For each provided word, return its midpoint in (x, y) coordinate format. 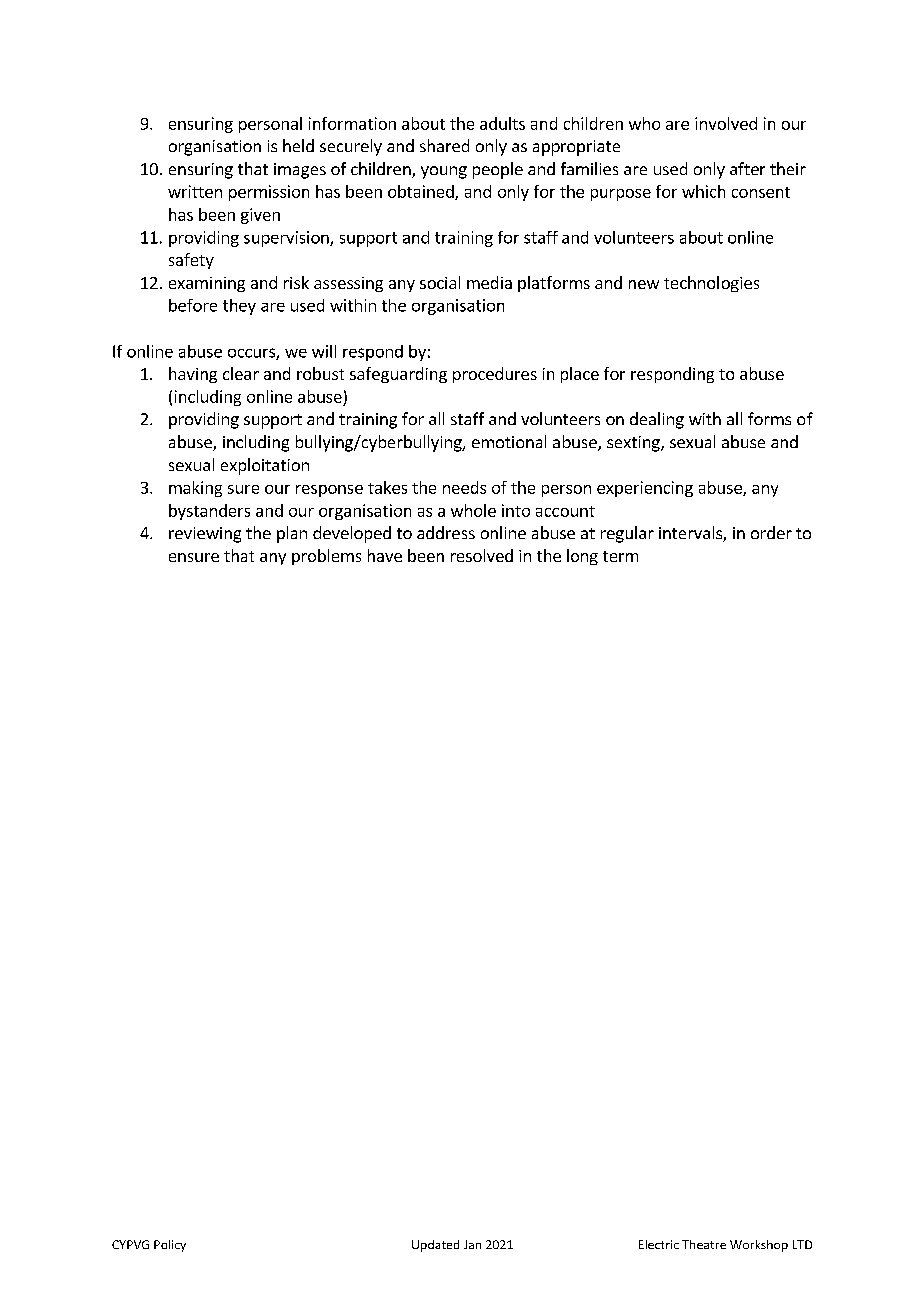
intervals (691, 534)
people (498, 170)
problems (326, 557)
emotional (509, 441)
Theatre (704, 1244)
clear (241, 373)
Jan (472, 1244)
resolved (482, 555)
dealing (657, 420)
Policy (170, 1246)
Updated (435, 1246)
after (747, 168)
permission (269, 193)
